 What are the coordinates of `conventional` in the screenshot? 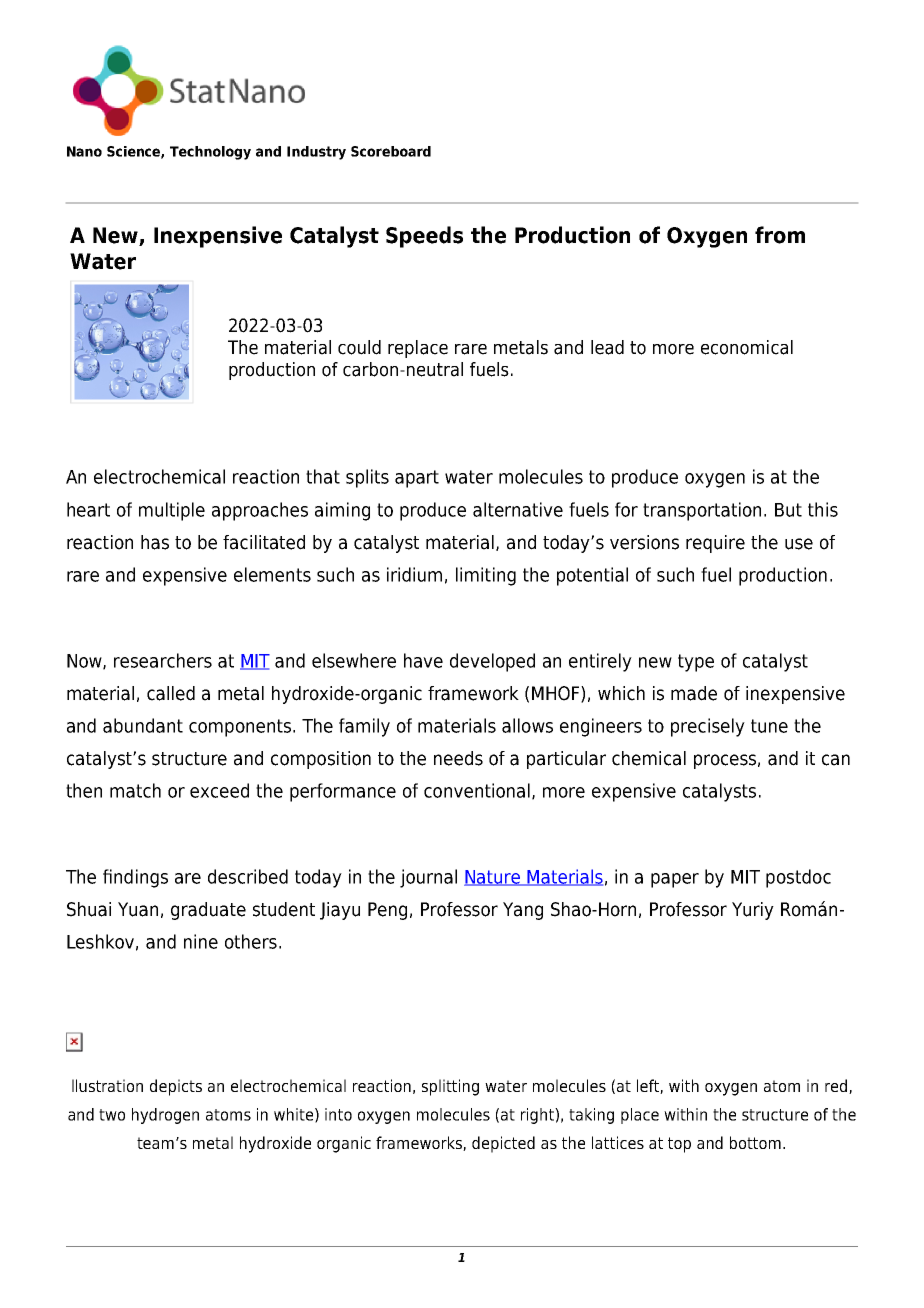 It's located at (477, 790).
